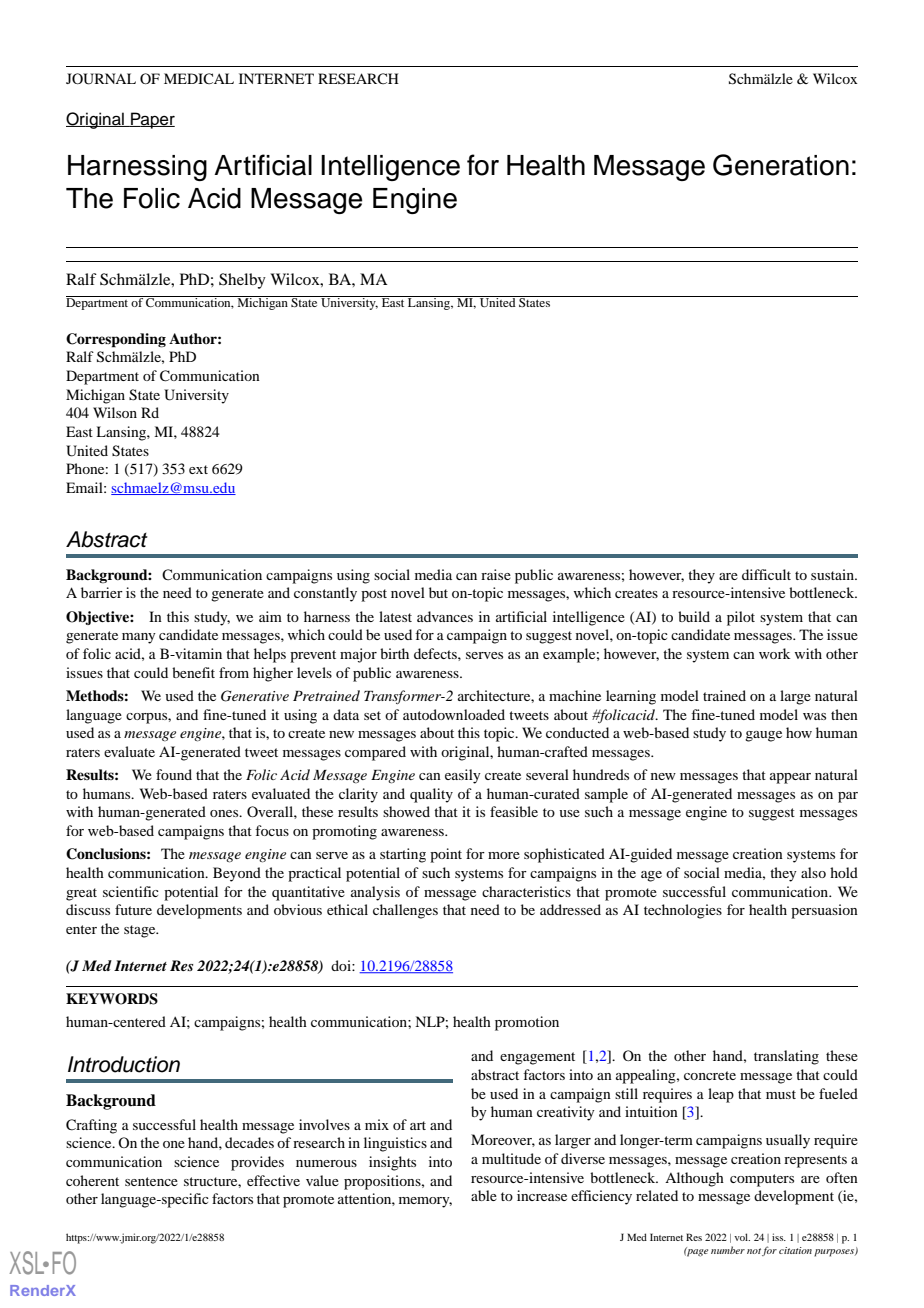 The height and width of the image is (1308, 924). Describe the element at coordinates (199, 78) in the image. I see `MEDICAL` at that location.
